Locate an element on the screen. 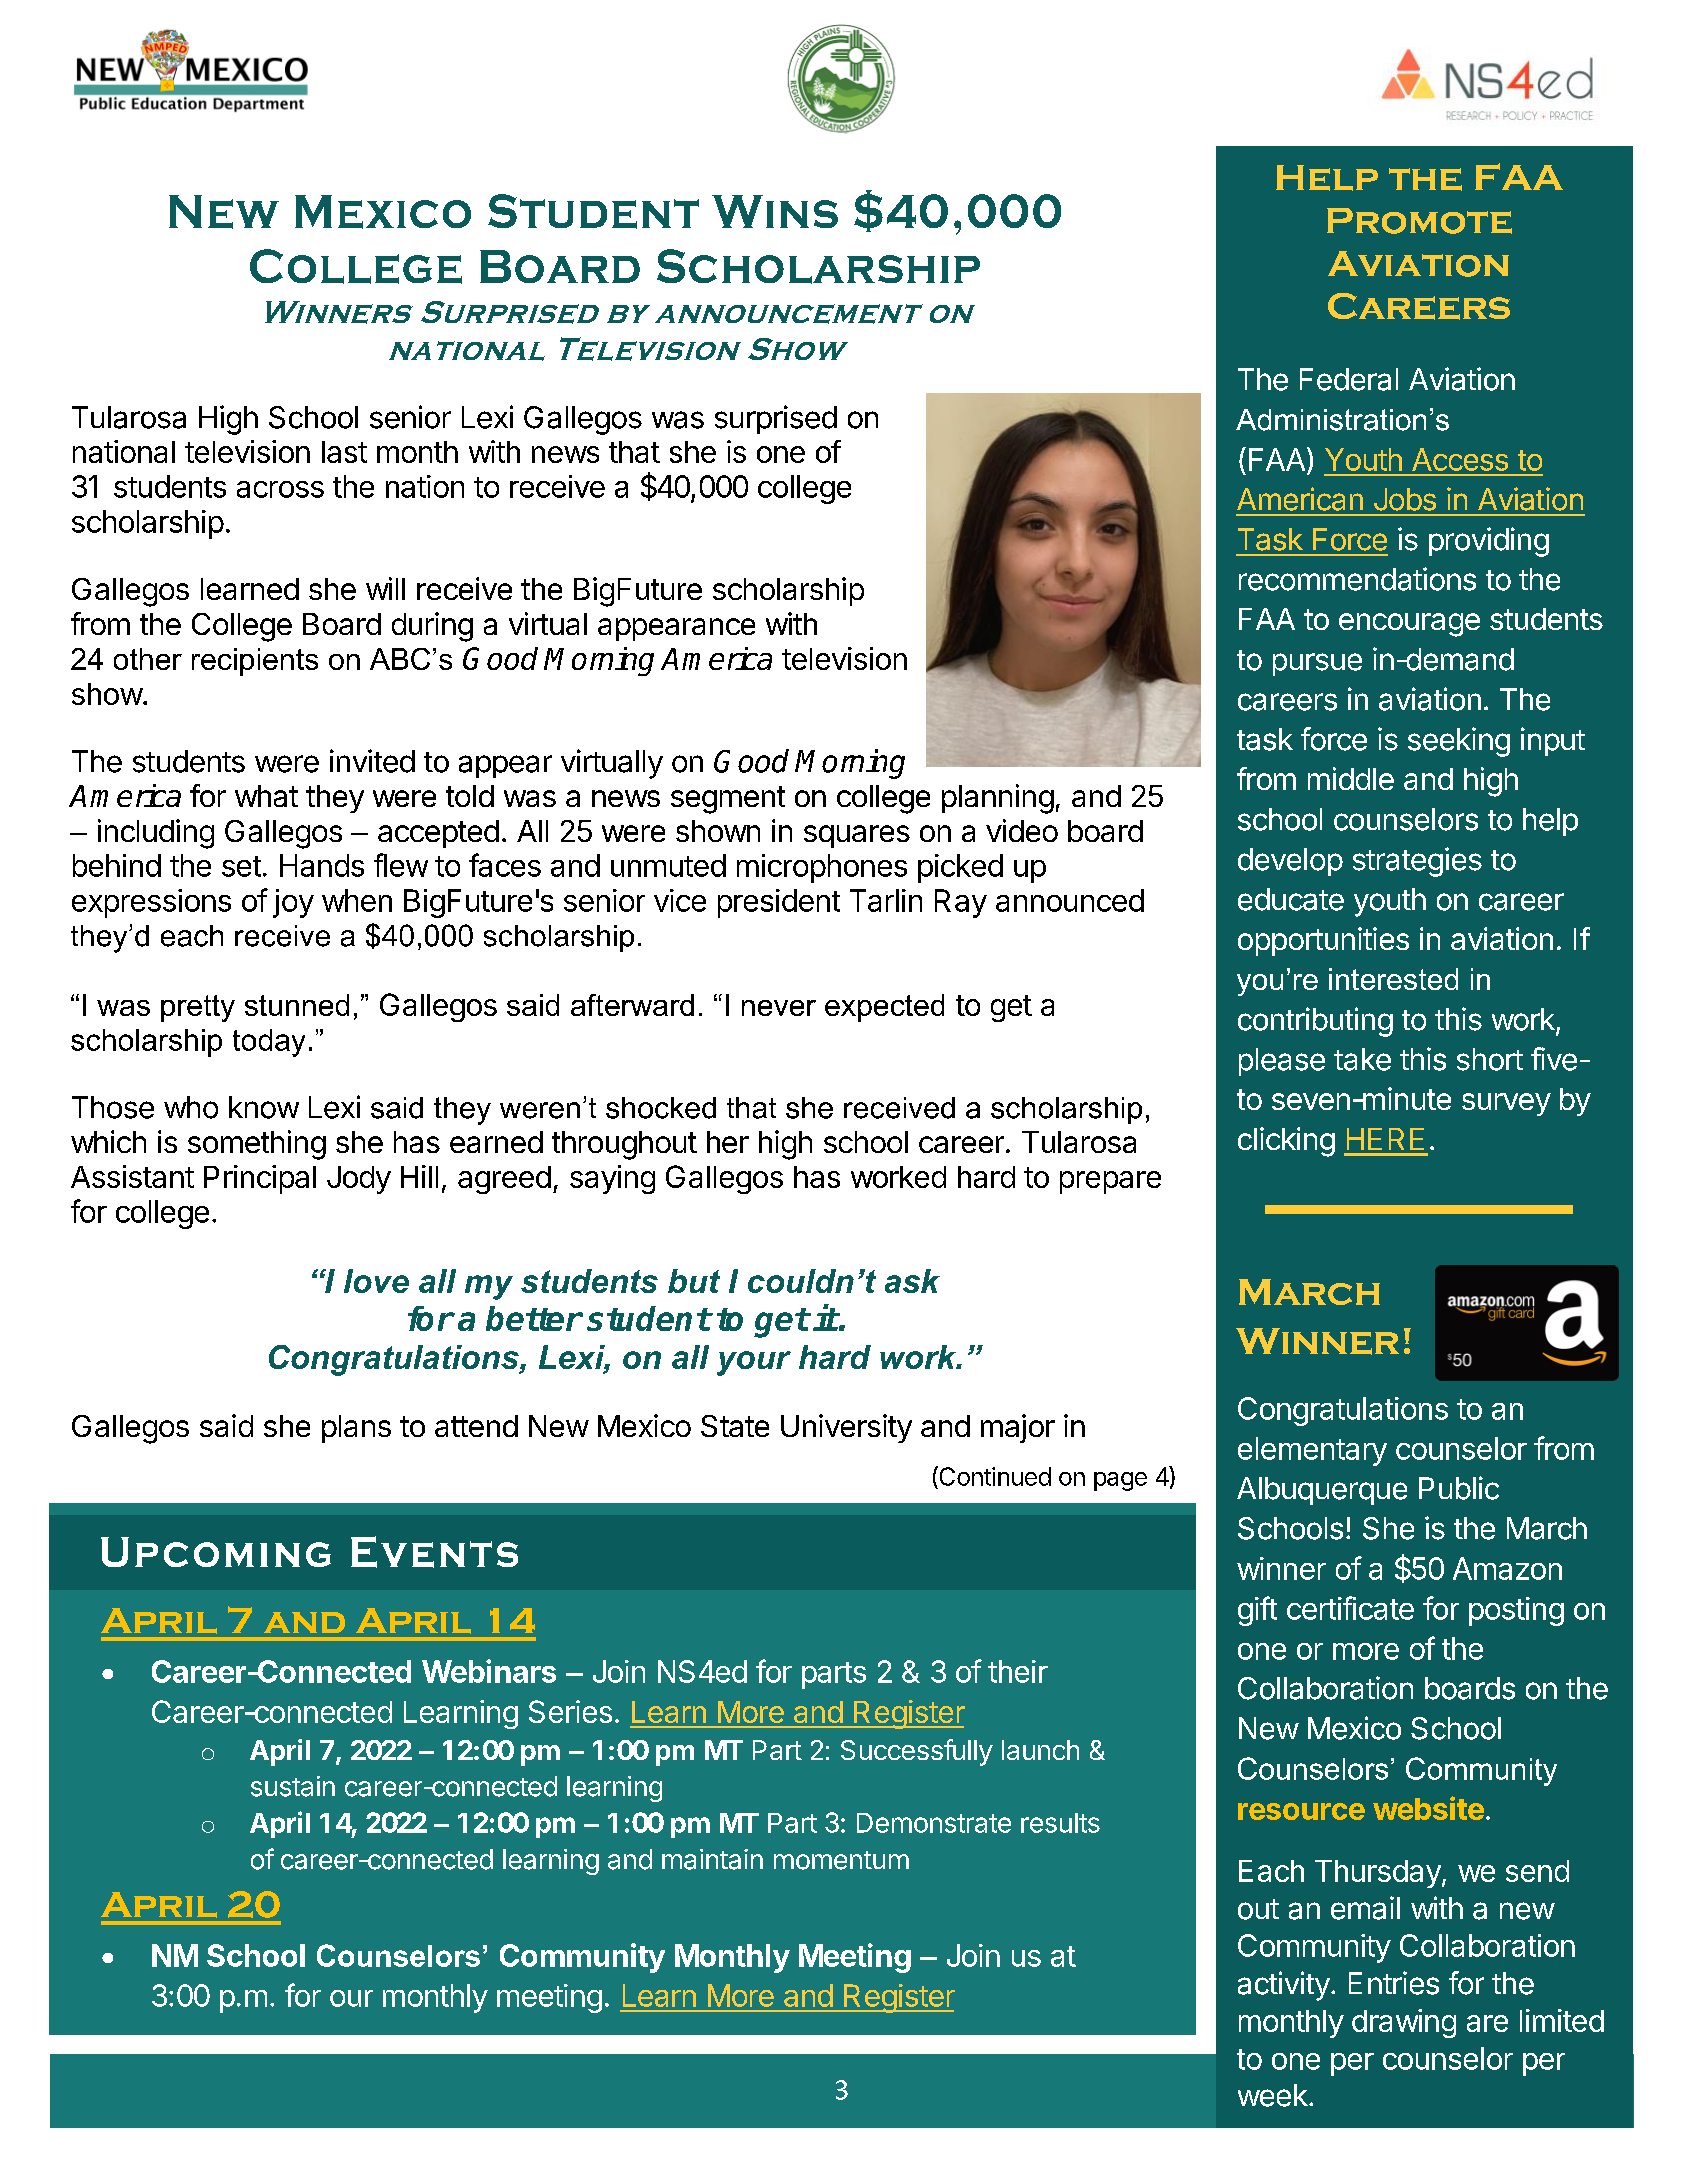 The image size is (1683, 2177). last is located at coordinates (344, 452).
